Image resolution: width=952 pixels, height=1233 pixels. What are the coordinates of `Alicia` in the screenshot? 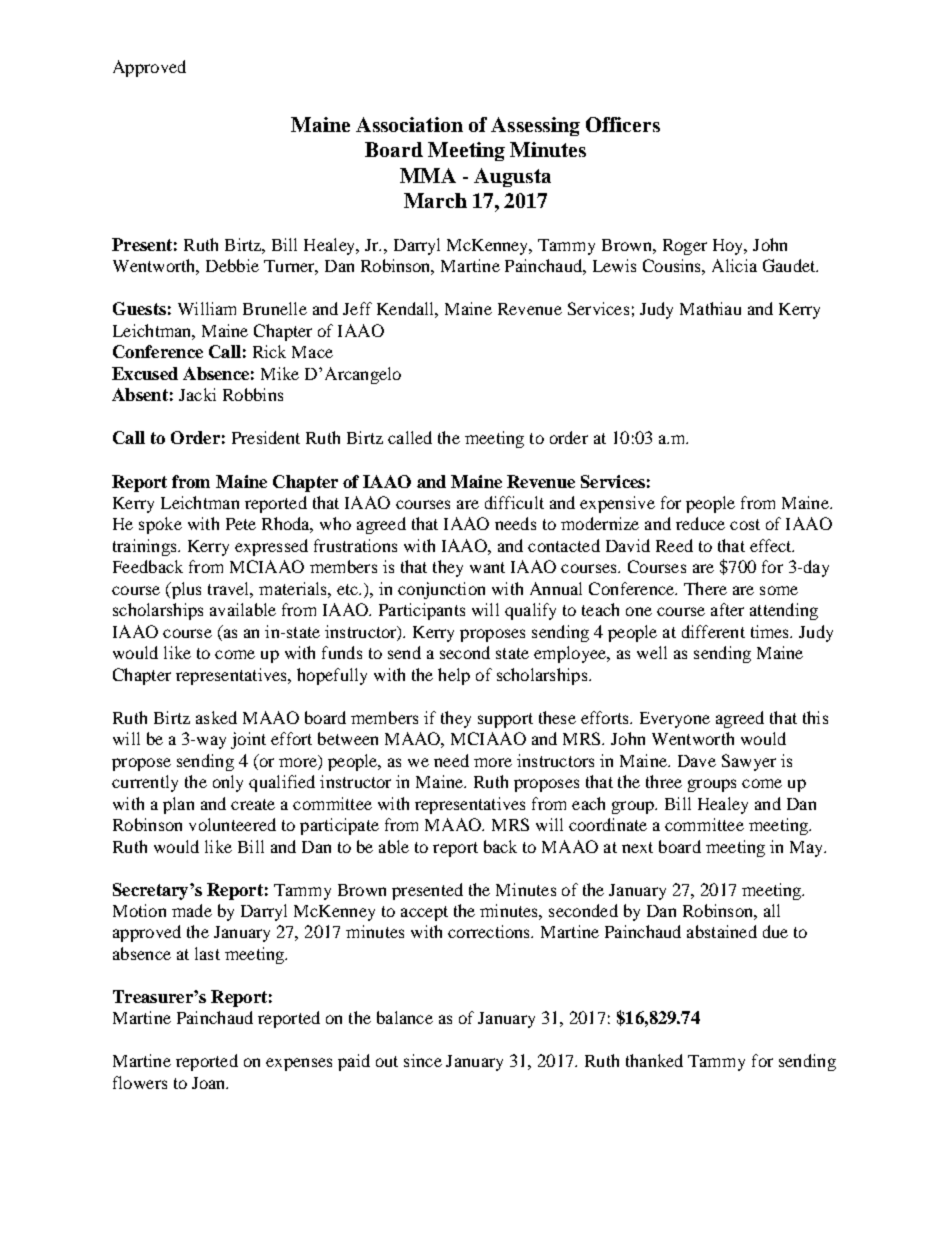 It's located at (734, 265).
